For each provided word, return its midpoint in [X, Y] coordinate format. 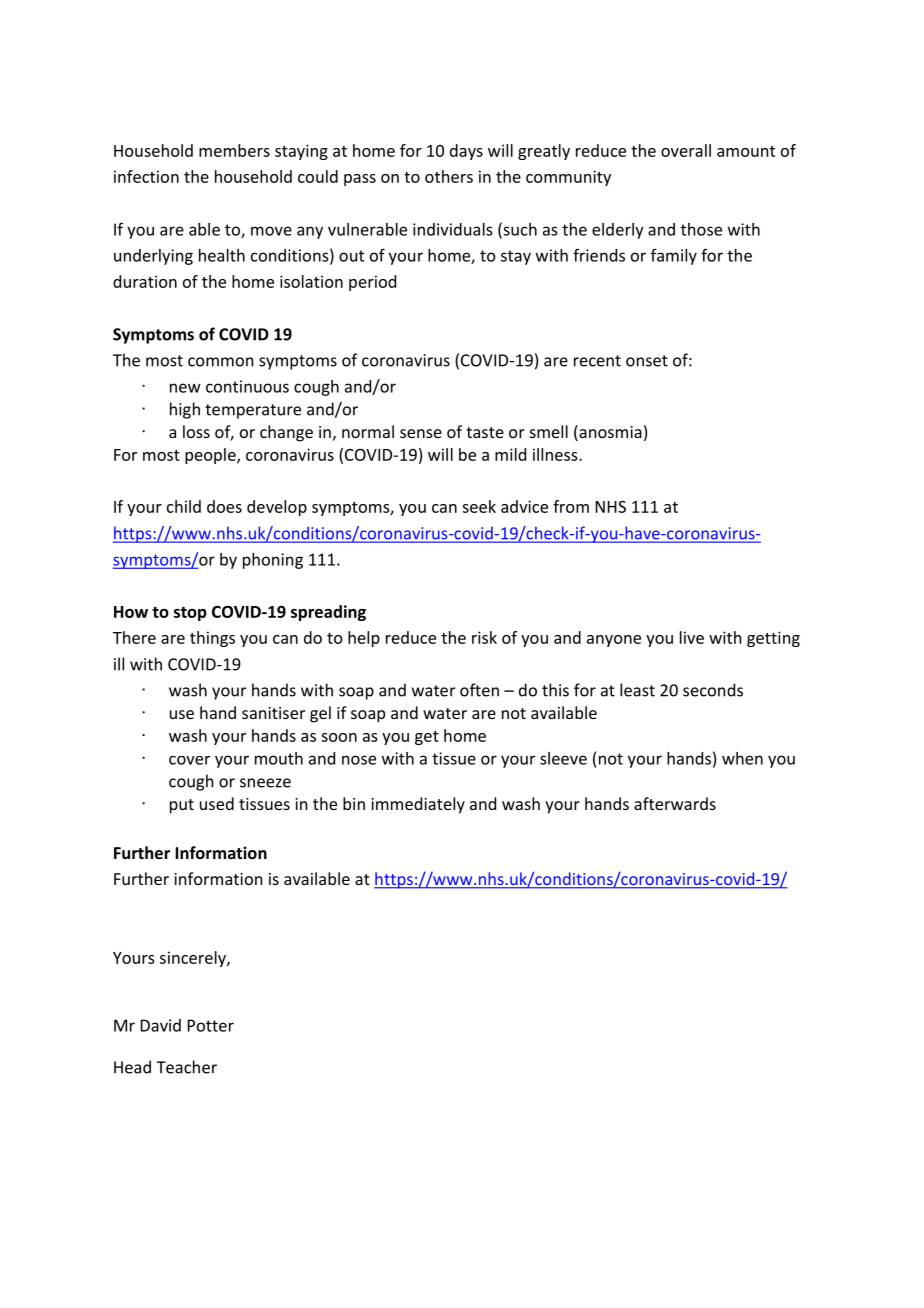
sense [421, 433]
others [449, 176]
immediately [418, 805]
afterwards [675, 803]
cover [189, 760]
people [211, 456]
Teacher [186, 1067]
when [742, 758]
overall [686, 150]
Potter [211, 1025]
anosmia [609, 433]
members [234, 150]
